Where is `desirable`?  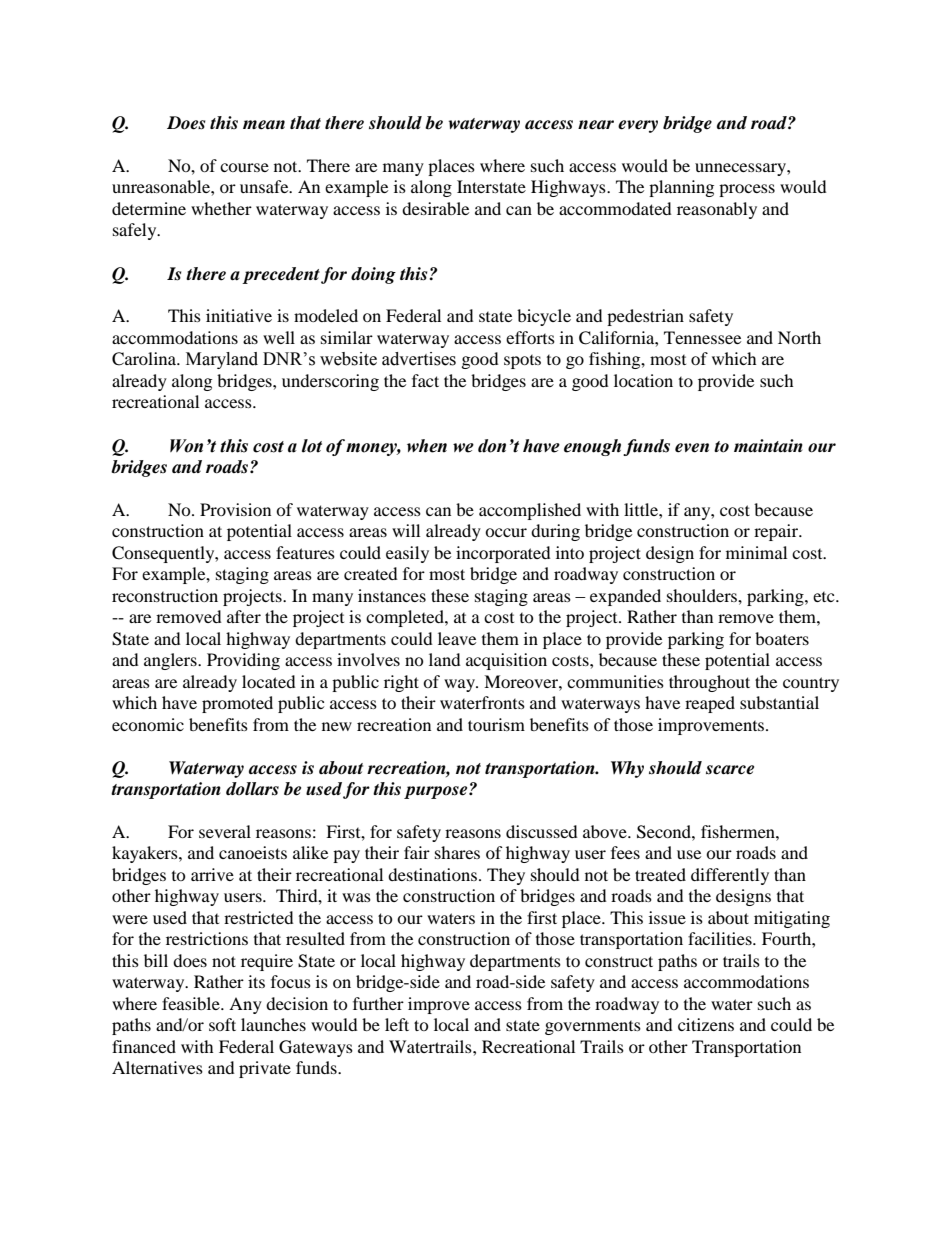
desirable is located at coordinates (435, 208).
